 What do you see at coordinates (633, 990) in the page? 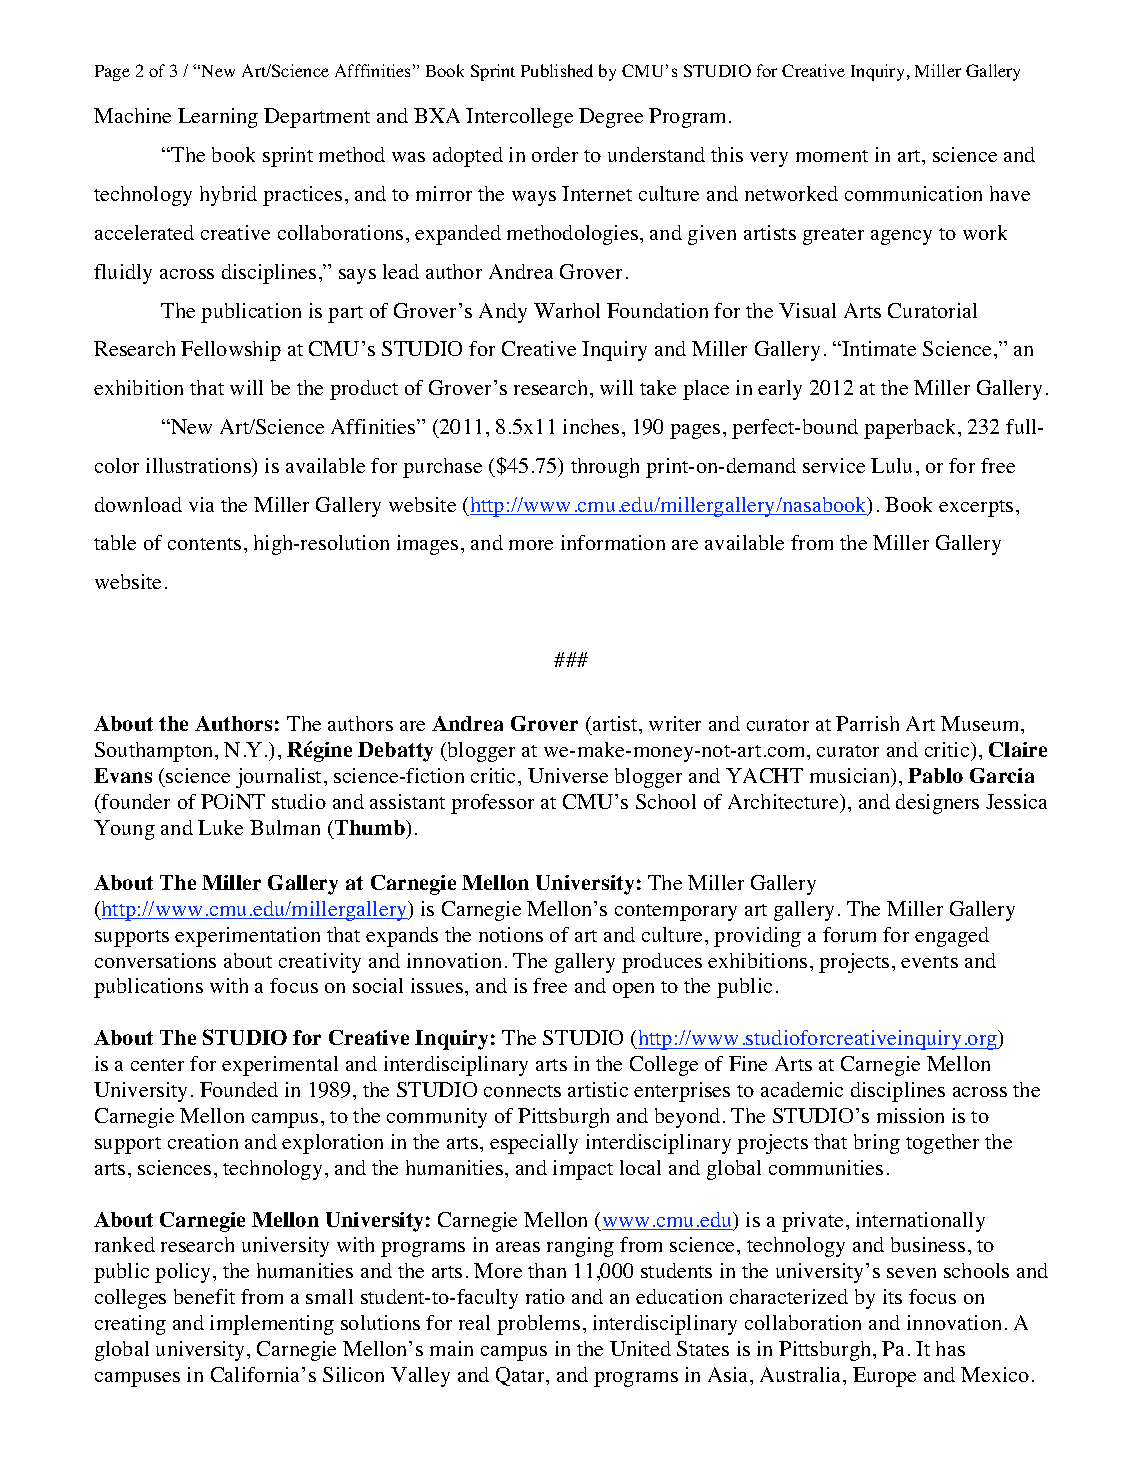
I see `open` at bounding box center [633, 990].
